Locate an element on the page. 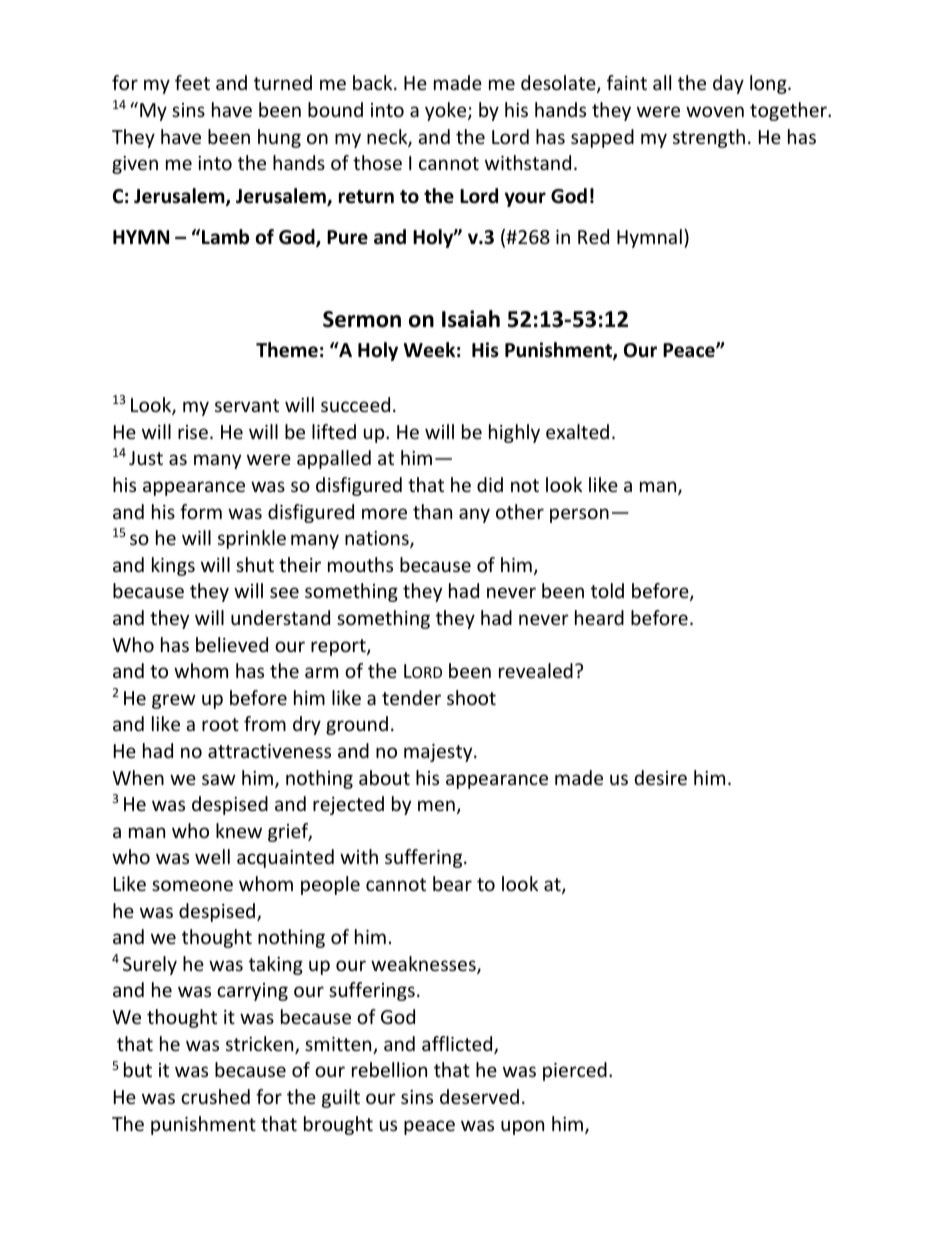  majesty is located at coordinates (439, 753).
